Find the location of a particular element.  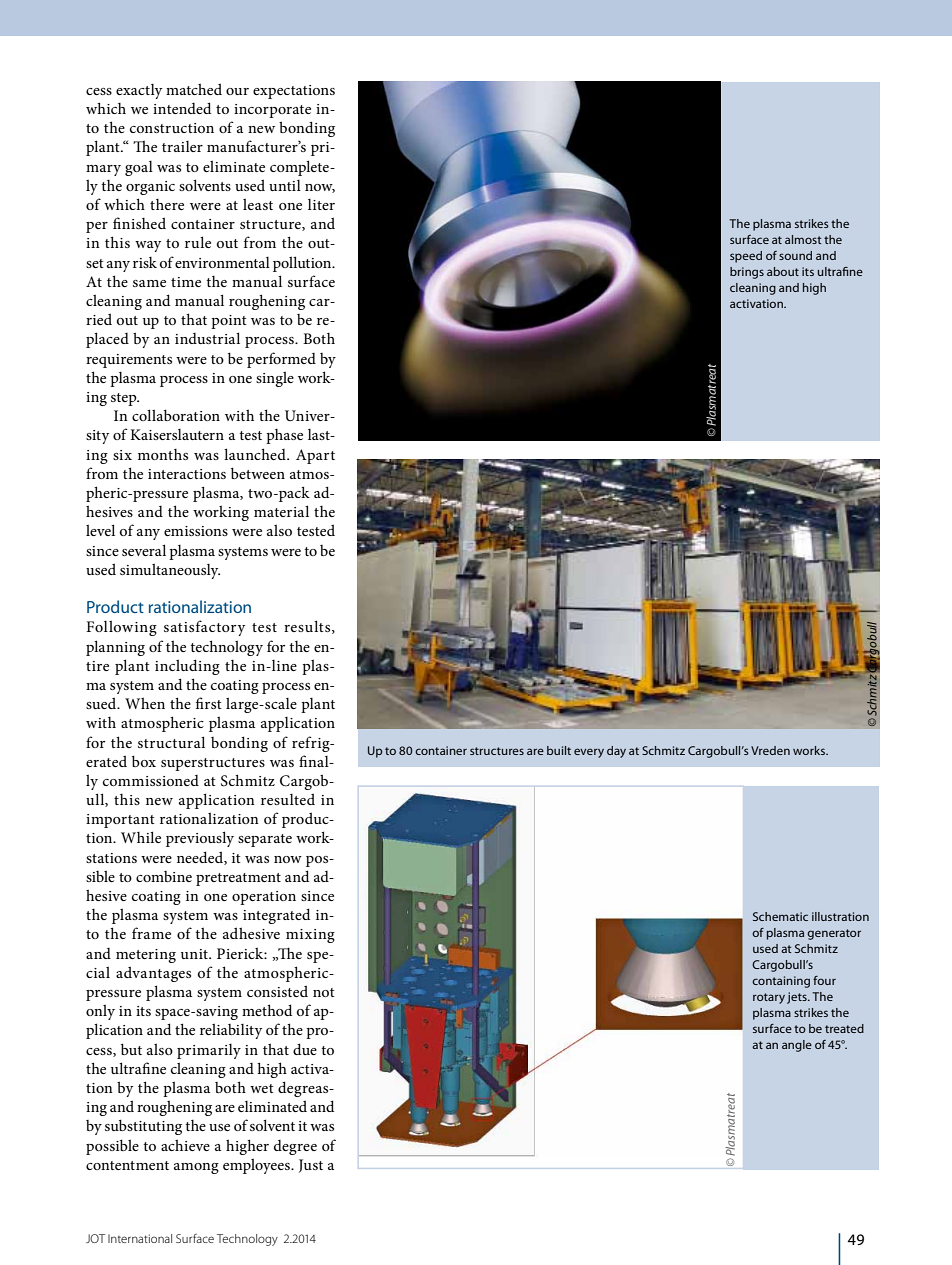

Schematic is located at coordinates (780, 916).
